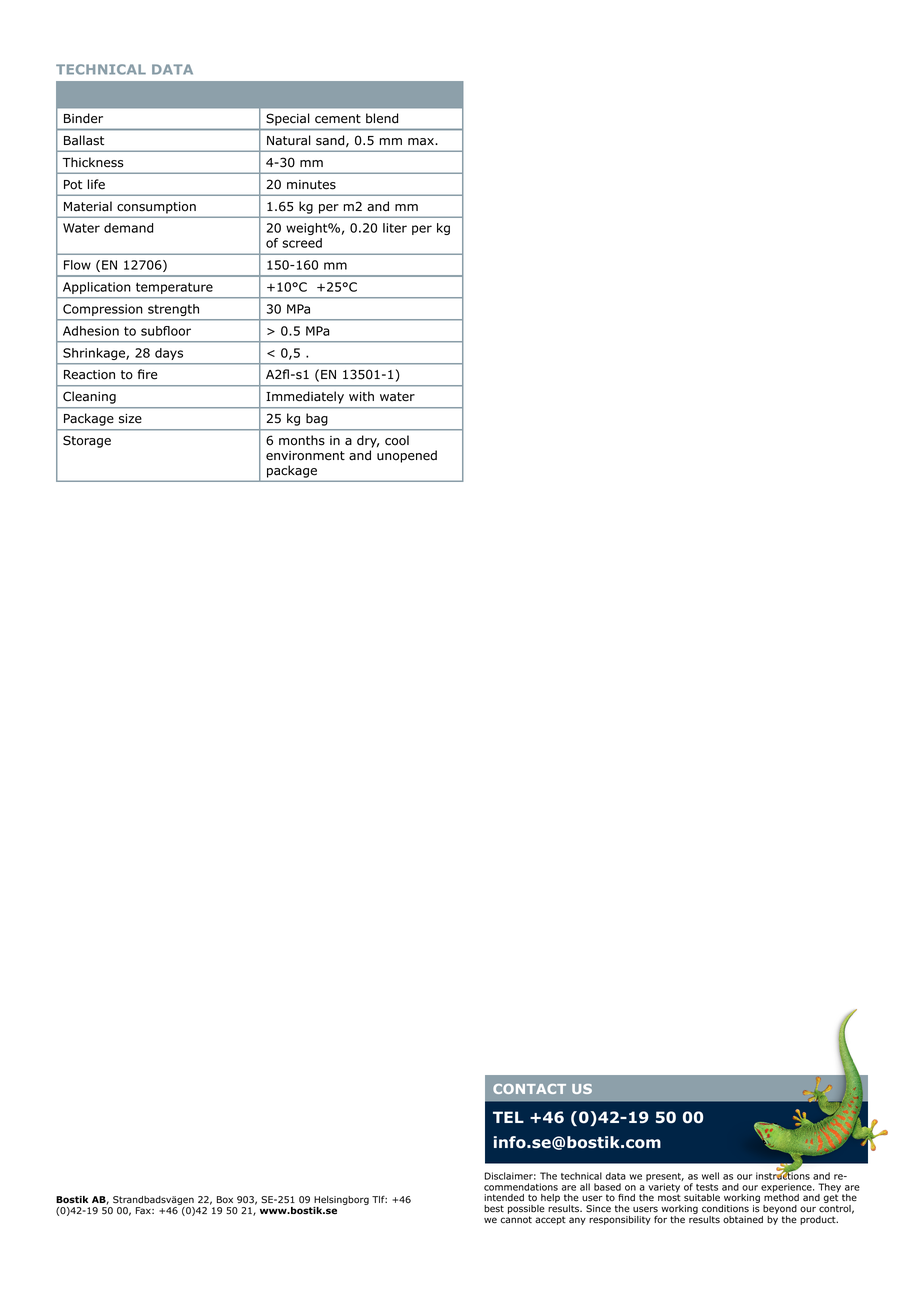 The width and height of the page is (924, 1308). I want to click on liter, so click(395, 228).
